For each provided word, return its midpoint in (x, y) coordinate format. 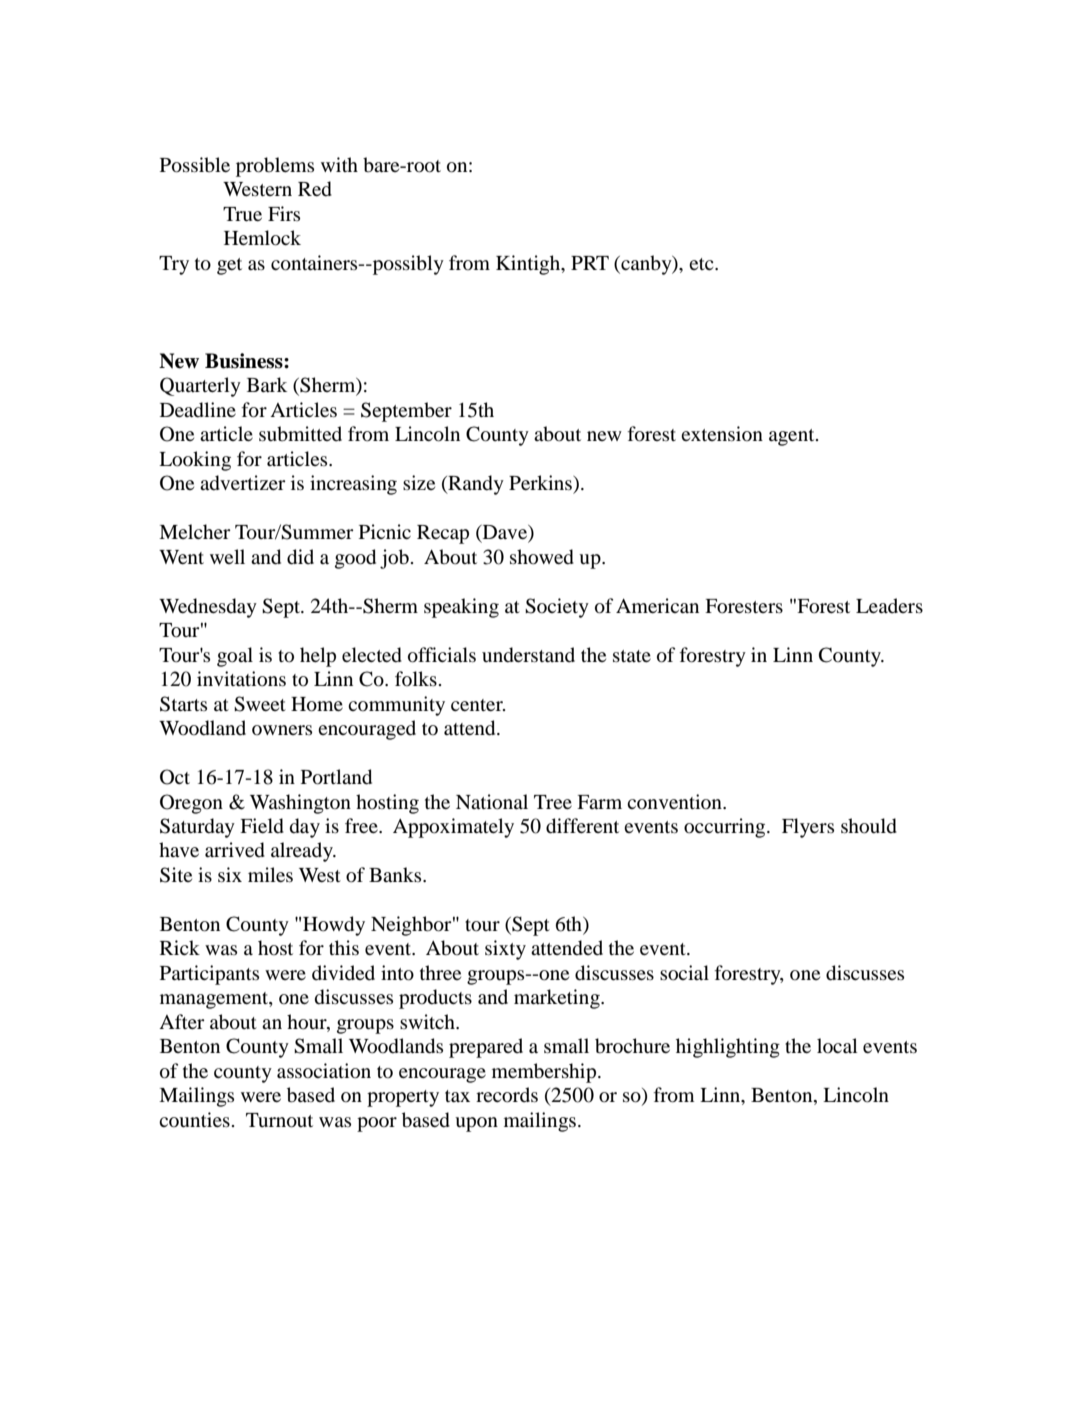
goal (235, 657)
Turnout (279, 1120)
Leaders (889, 605)
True (242, 214)
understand (528, 655)
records (507, 1095)
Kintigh (529, 265)
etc (702, 264)
